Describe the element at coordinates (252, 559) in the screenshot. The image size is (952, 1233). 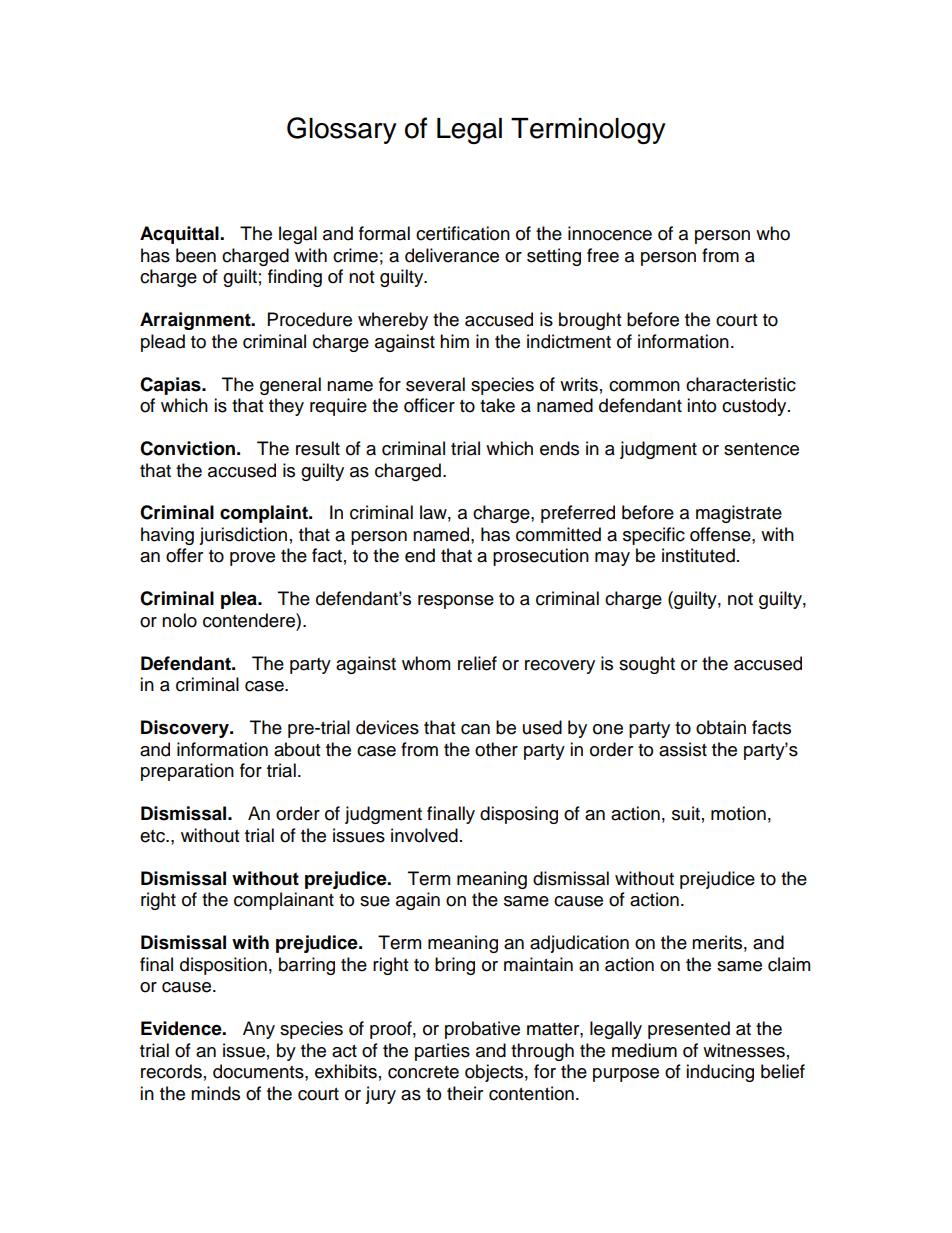
I see `prove` at that location.
